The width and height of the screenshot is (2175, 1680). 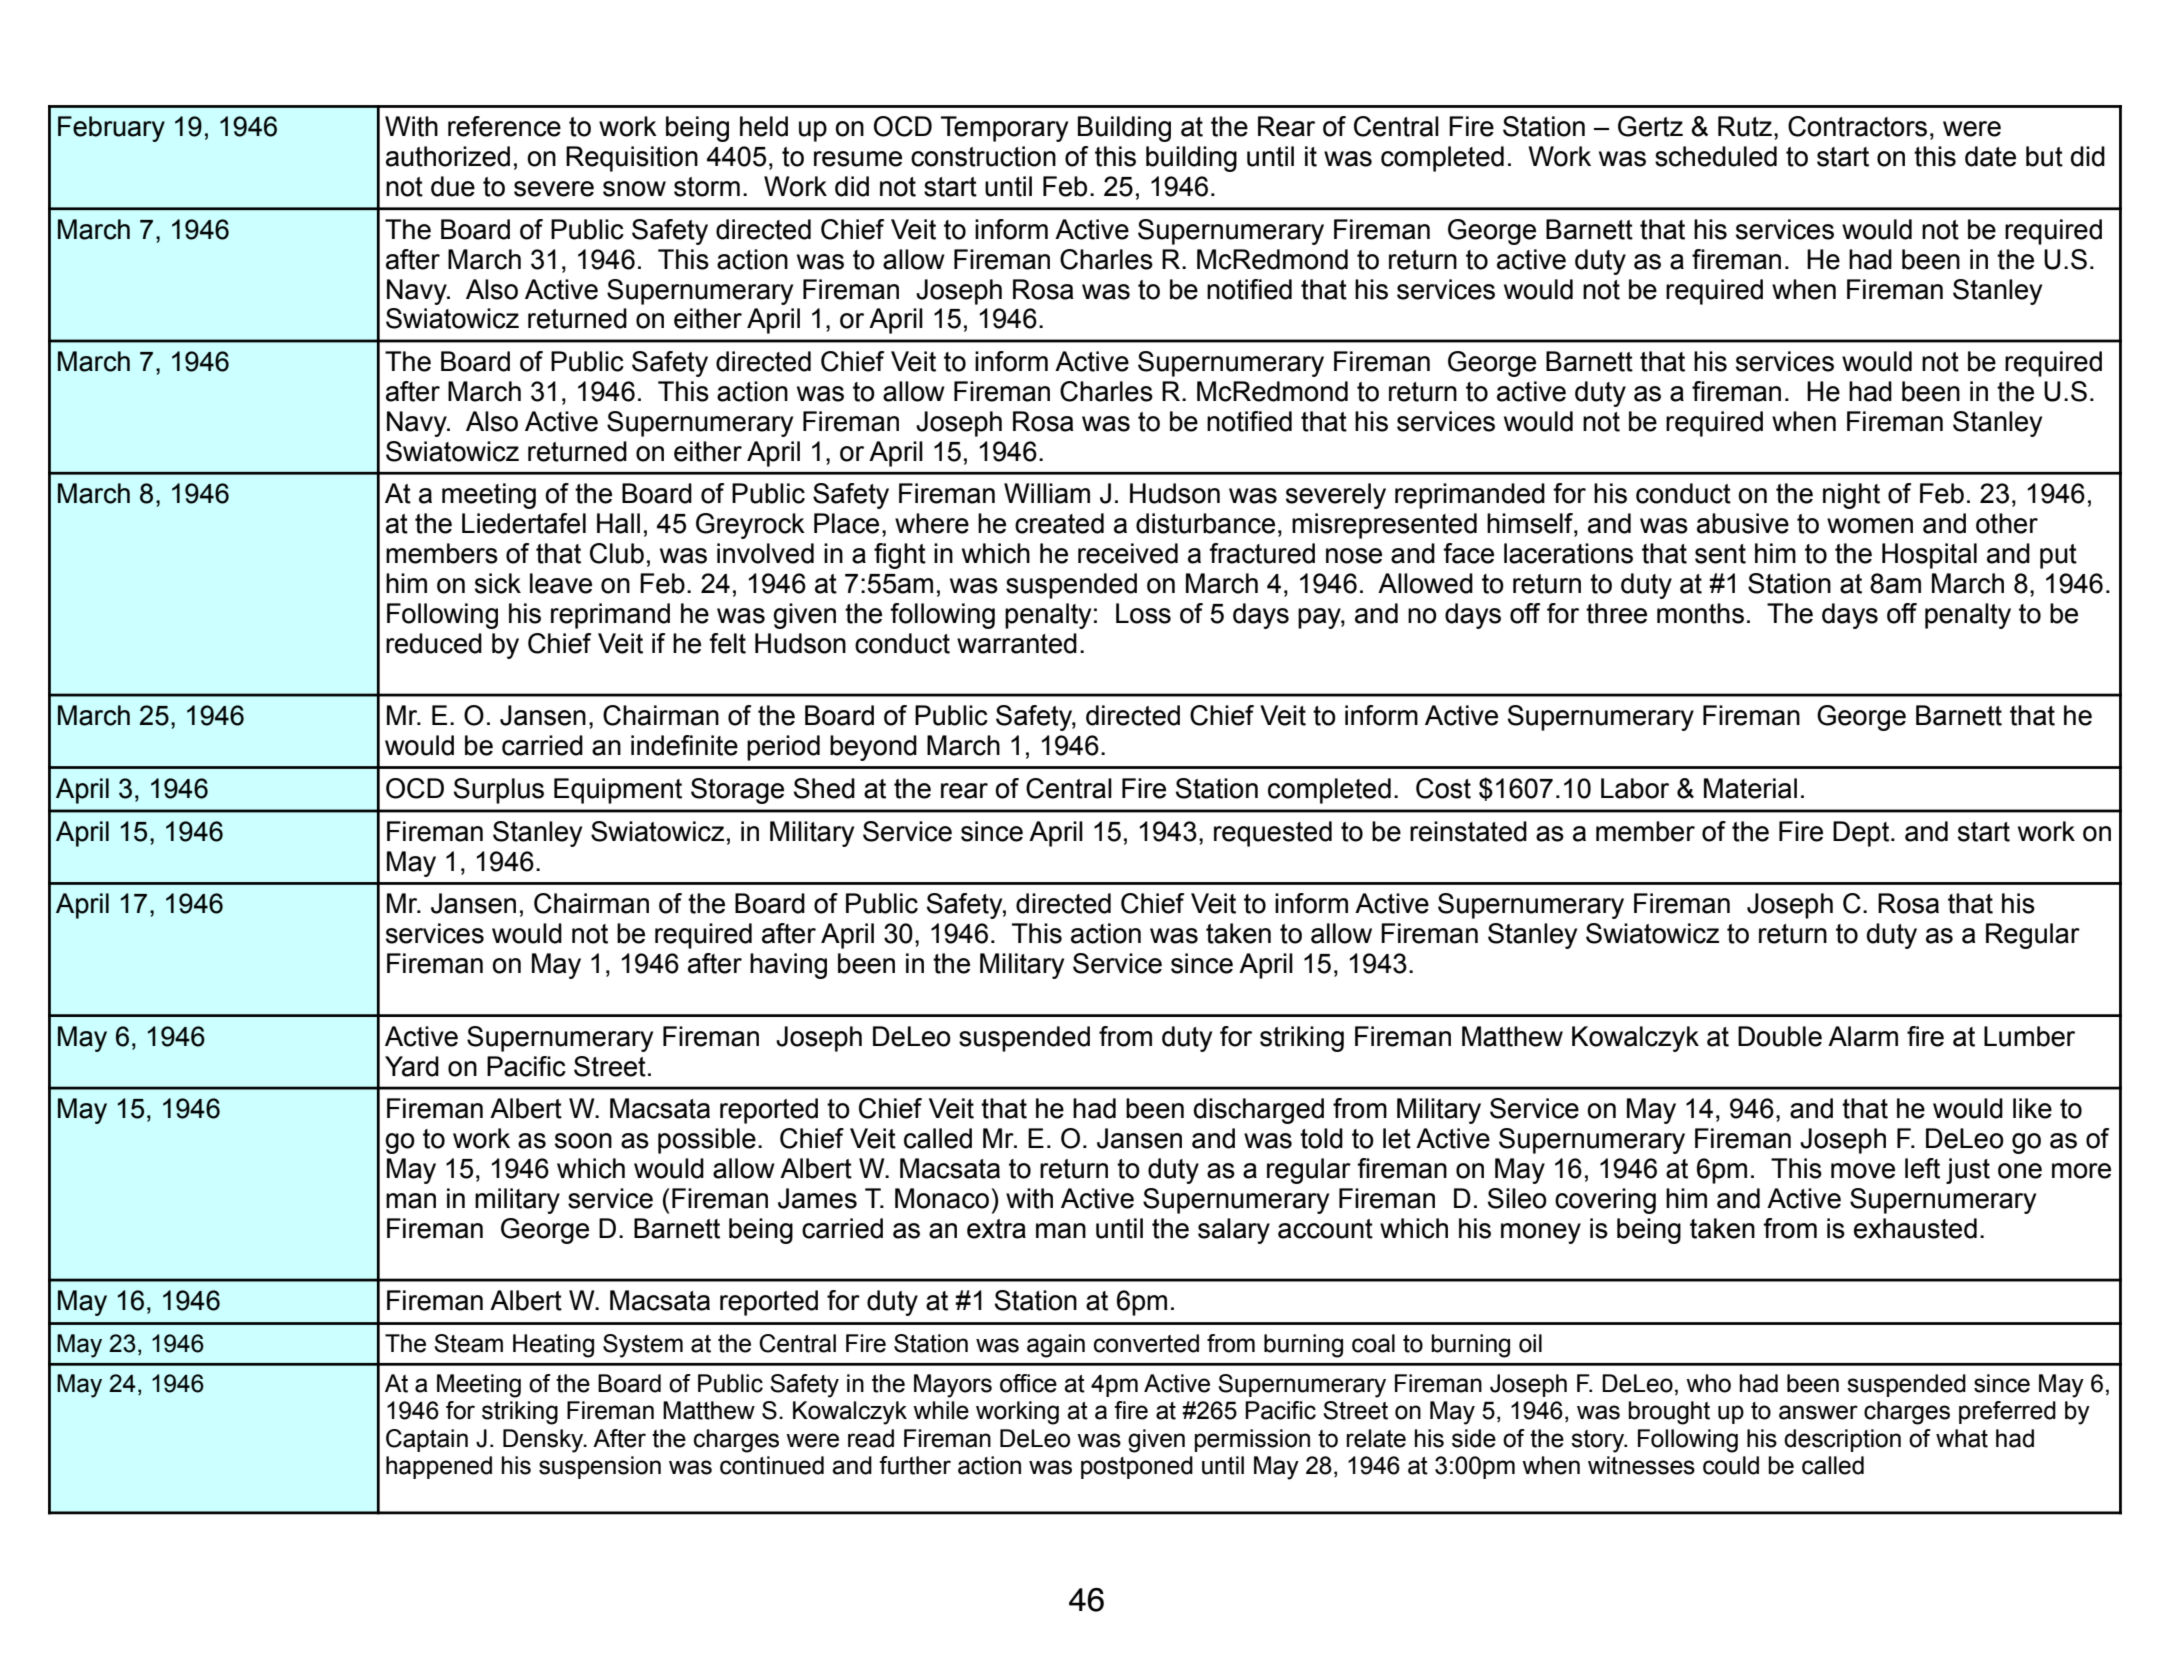 What do you see at coordinates (1137, 1467) in the screenshot?
I see `postponed` at bounding box center [1137, 1467].
